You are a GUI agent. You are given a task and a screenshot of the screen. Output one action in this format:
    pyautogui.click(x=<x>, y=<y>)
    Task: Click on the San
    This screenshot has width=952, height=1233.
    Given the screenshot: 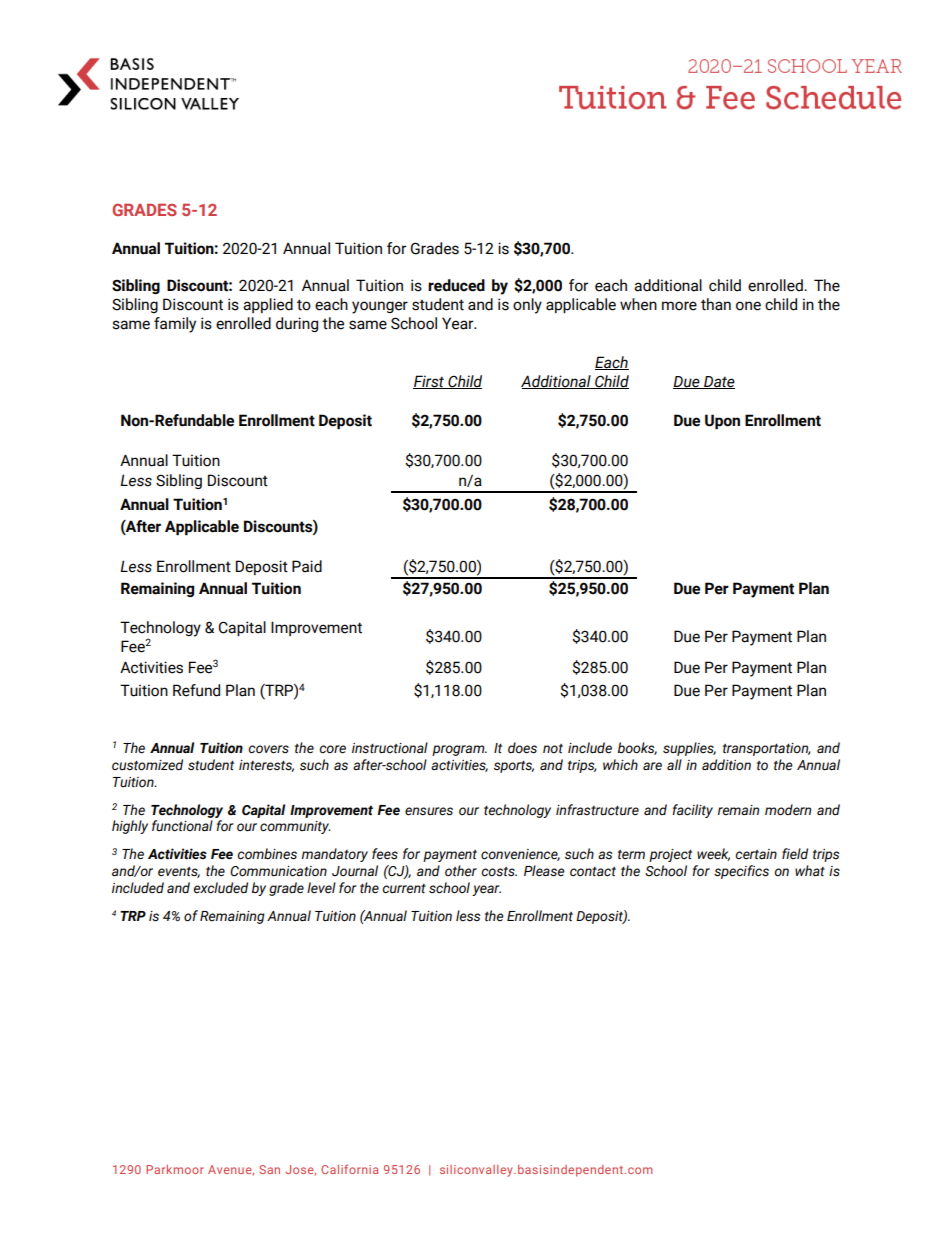 What is the action you would take?
    pyautogui.click(x=269, y=1169)
